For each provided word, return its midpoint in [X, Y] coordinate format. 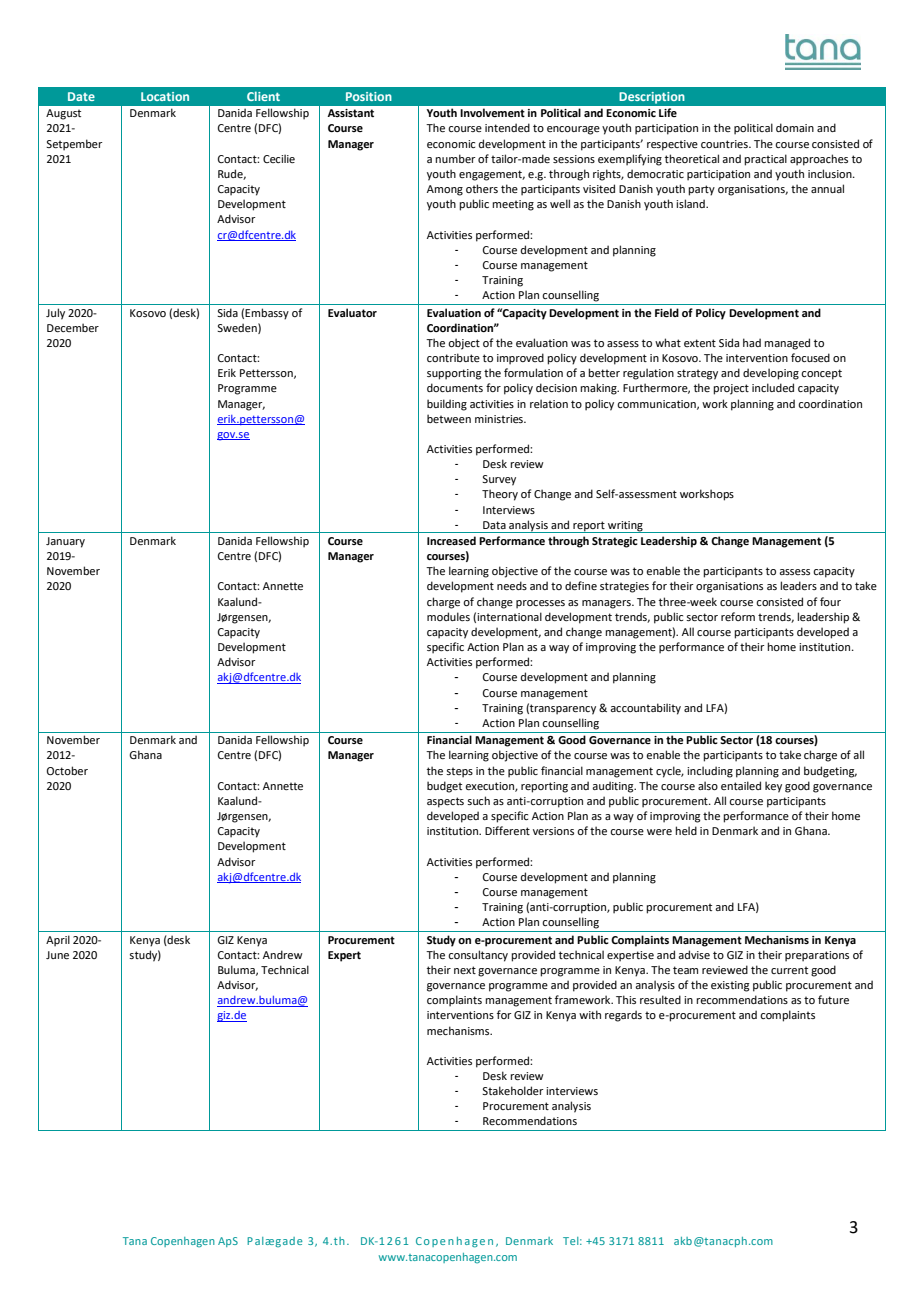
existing [730, 986]
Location [165, 96]
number [455, 158]
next [465, 970]
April [58, 941]
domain [795, 127]
